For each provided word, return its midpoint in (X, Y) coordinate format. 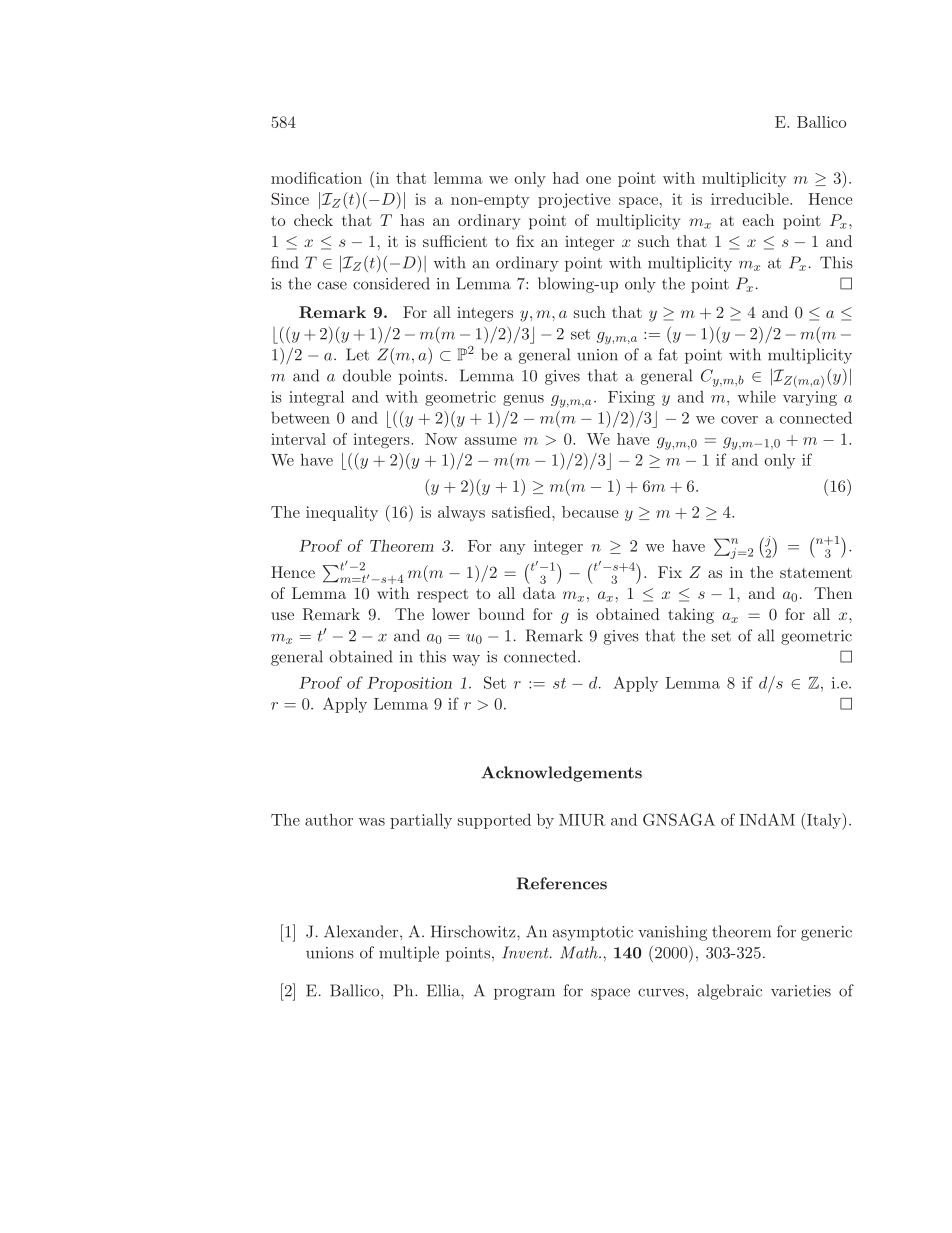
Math (580, 952)
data (539, 593)
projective (574, 200)
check (313, 220)
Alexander (362, 931)
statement (816, 573)
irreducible (751, 199)
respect (442, 596)
